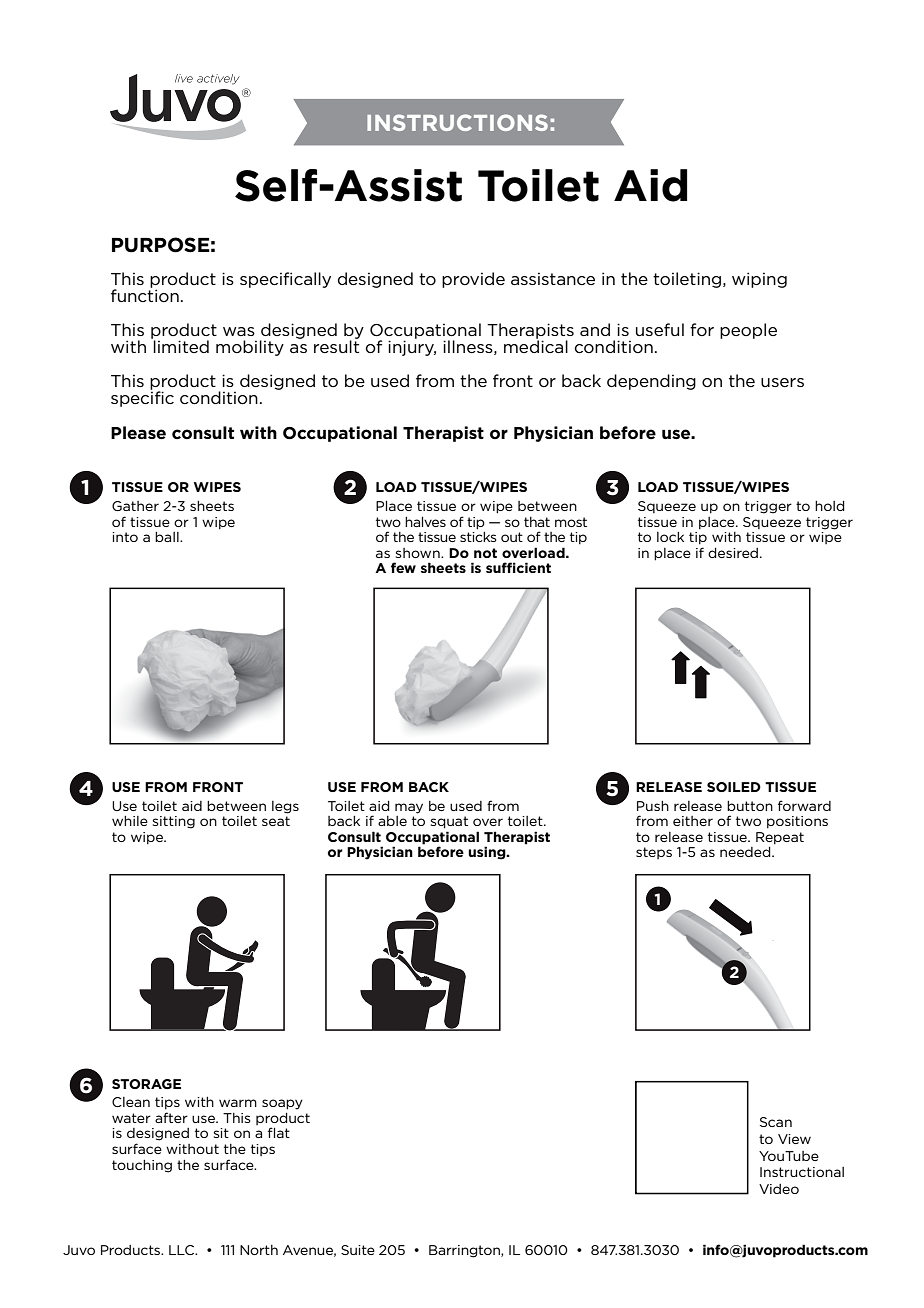 This screenshot has width=924, height=1308. I want to click on LLC, so click(183, 1250).
